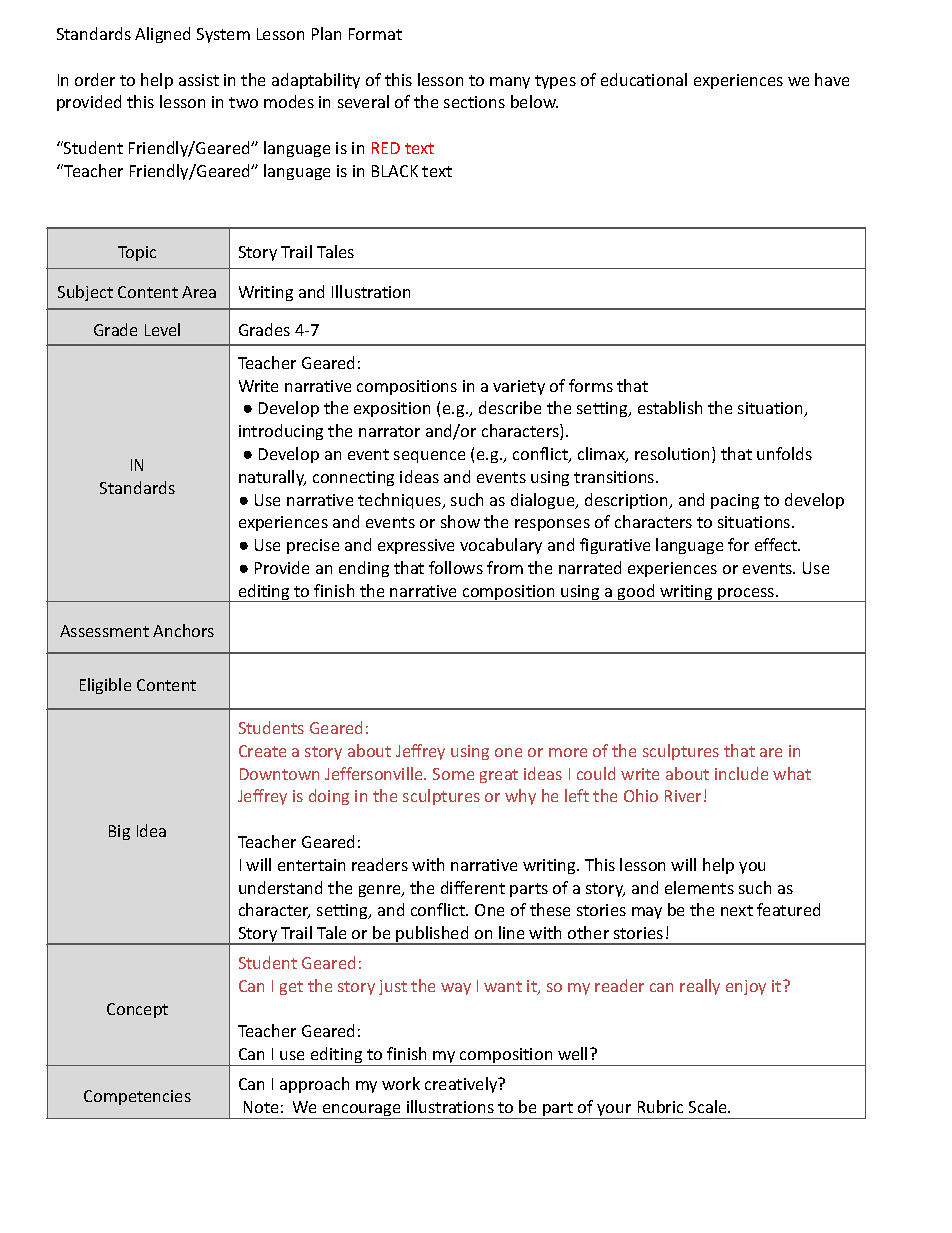 This screenshot has height=1233, width=952. I want to click on assist, so click(199, 80).
